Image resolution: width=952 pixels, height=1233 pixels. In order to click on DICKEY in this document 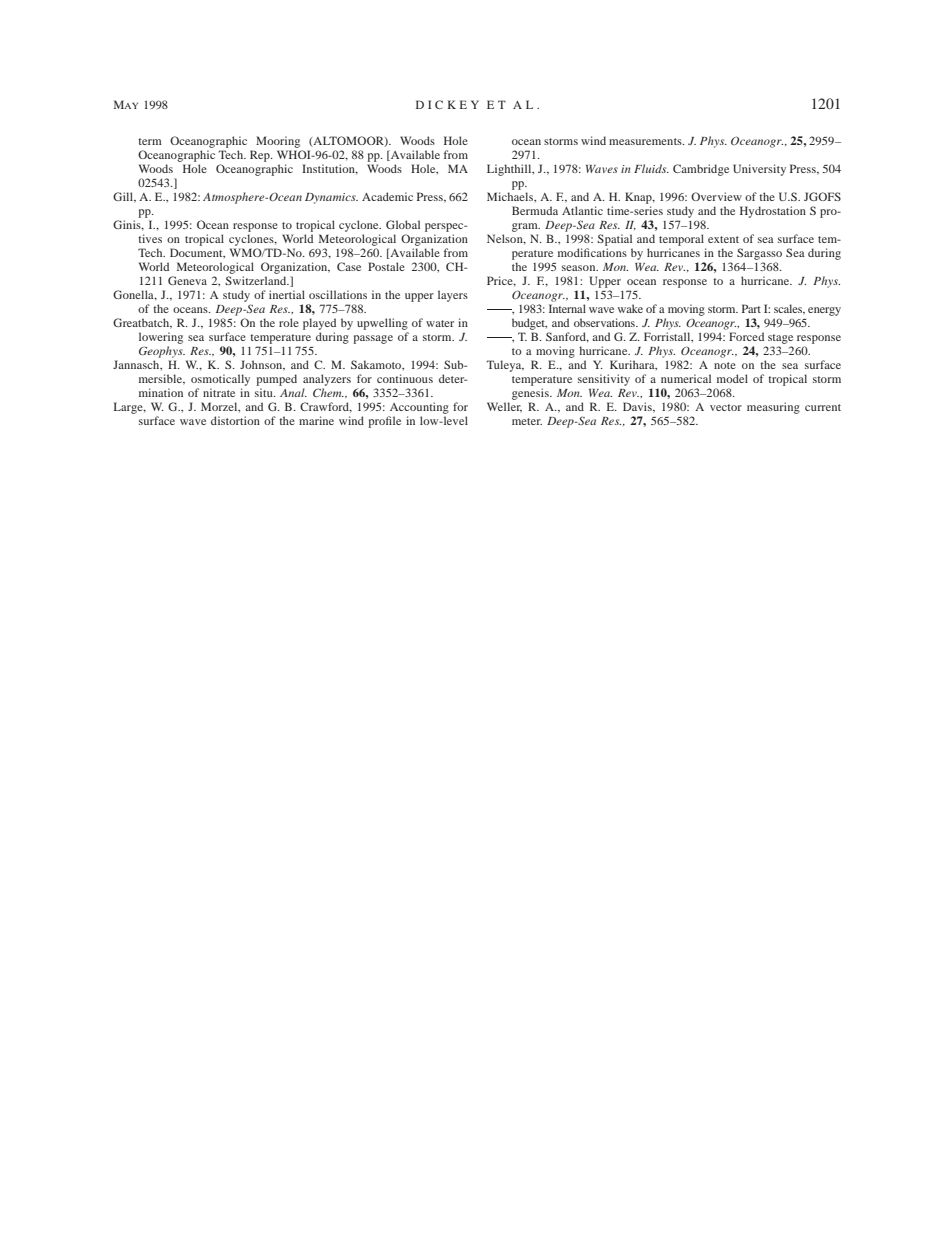, I will do `click(447, 104)`.
